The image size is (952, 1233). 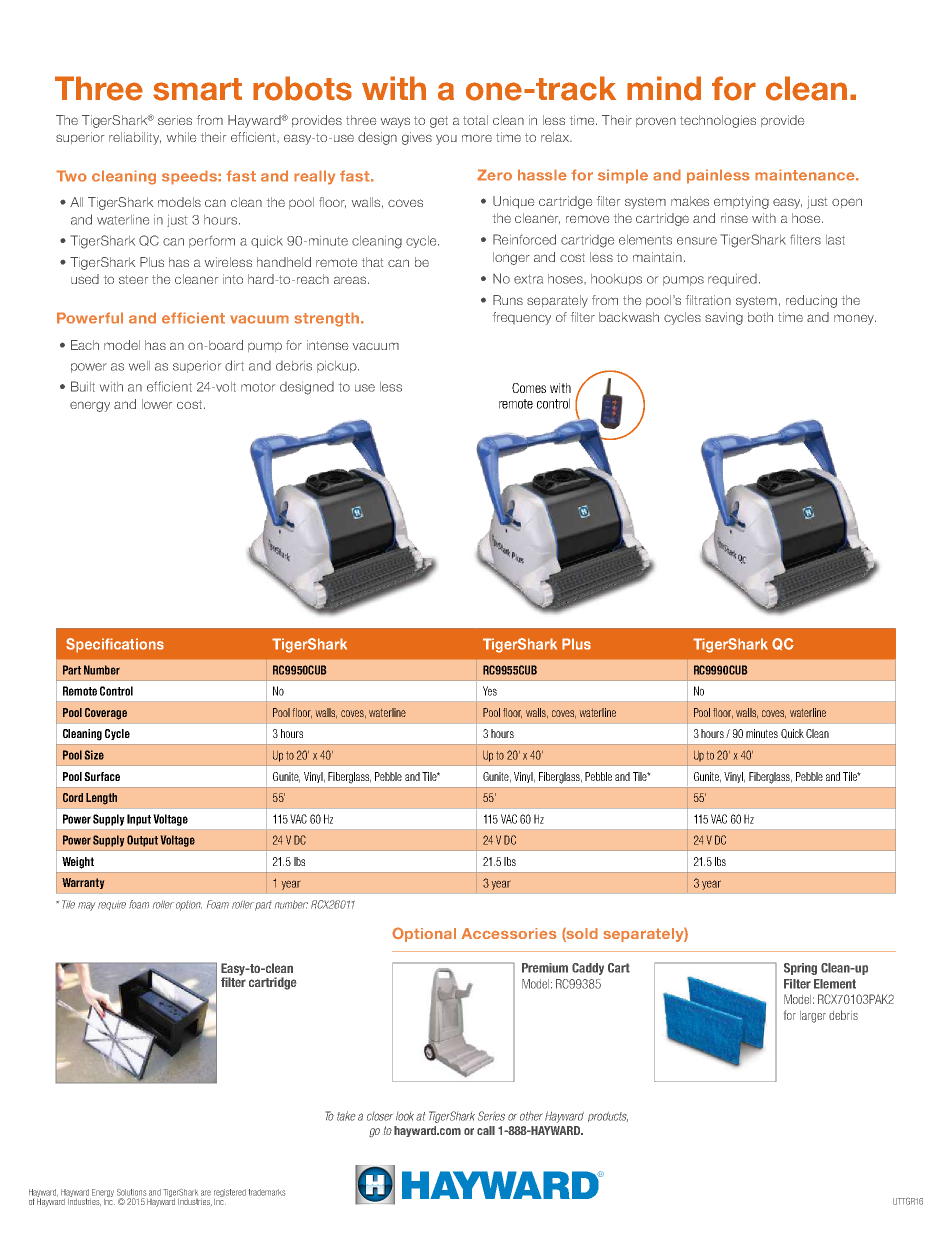 I want to click on while, so click(x=181, y=137).
